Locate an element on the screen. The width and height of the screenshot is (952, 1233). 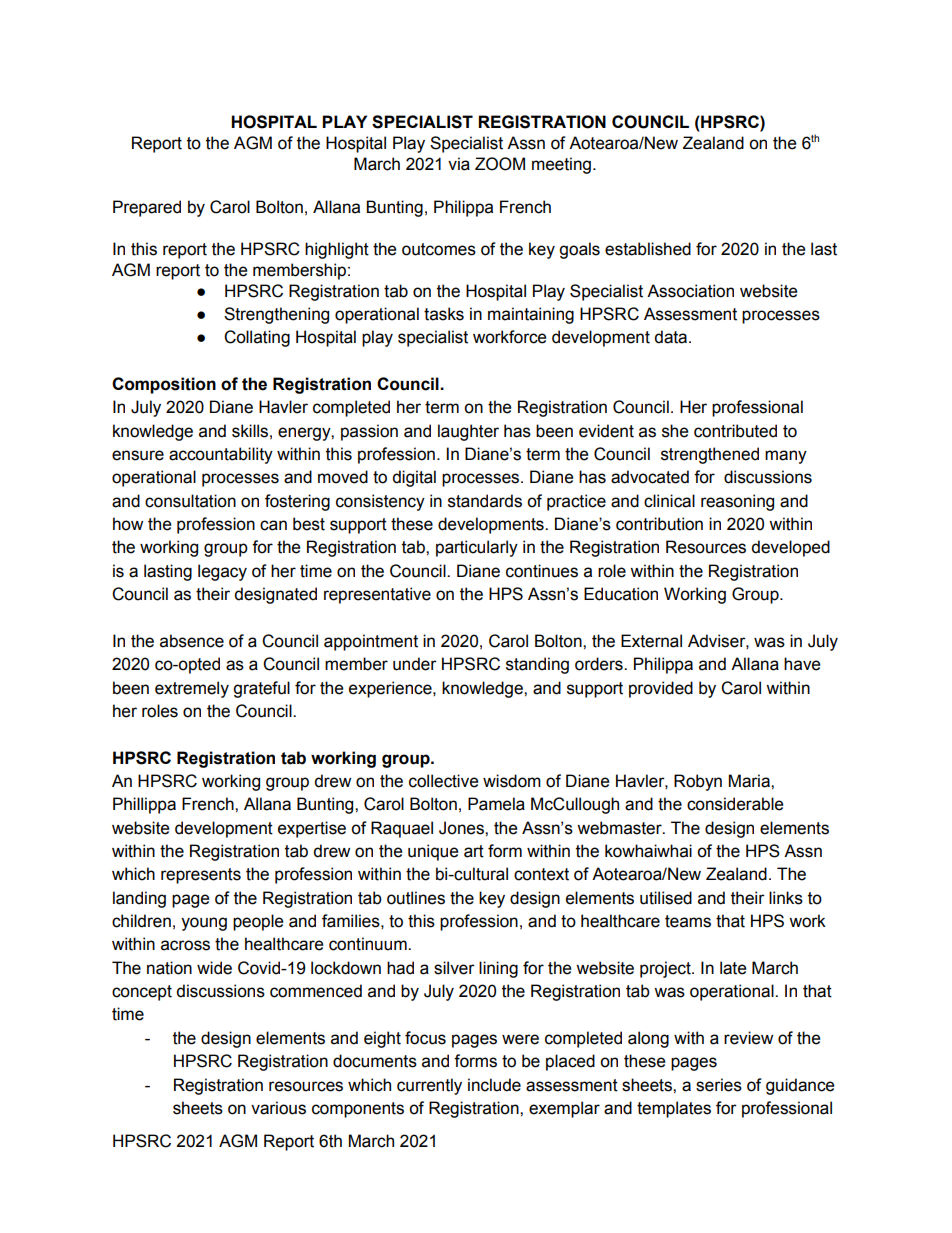
laughter is located at coordinates (468, 432).
